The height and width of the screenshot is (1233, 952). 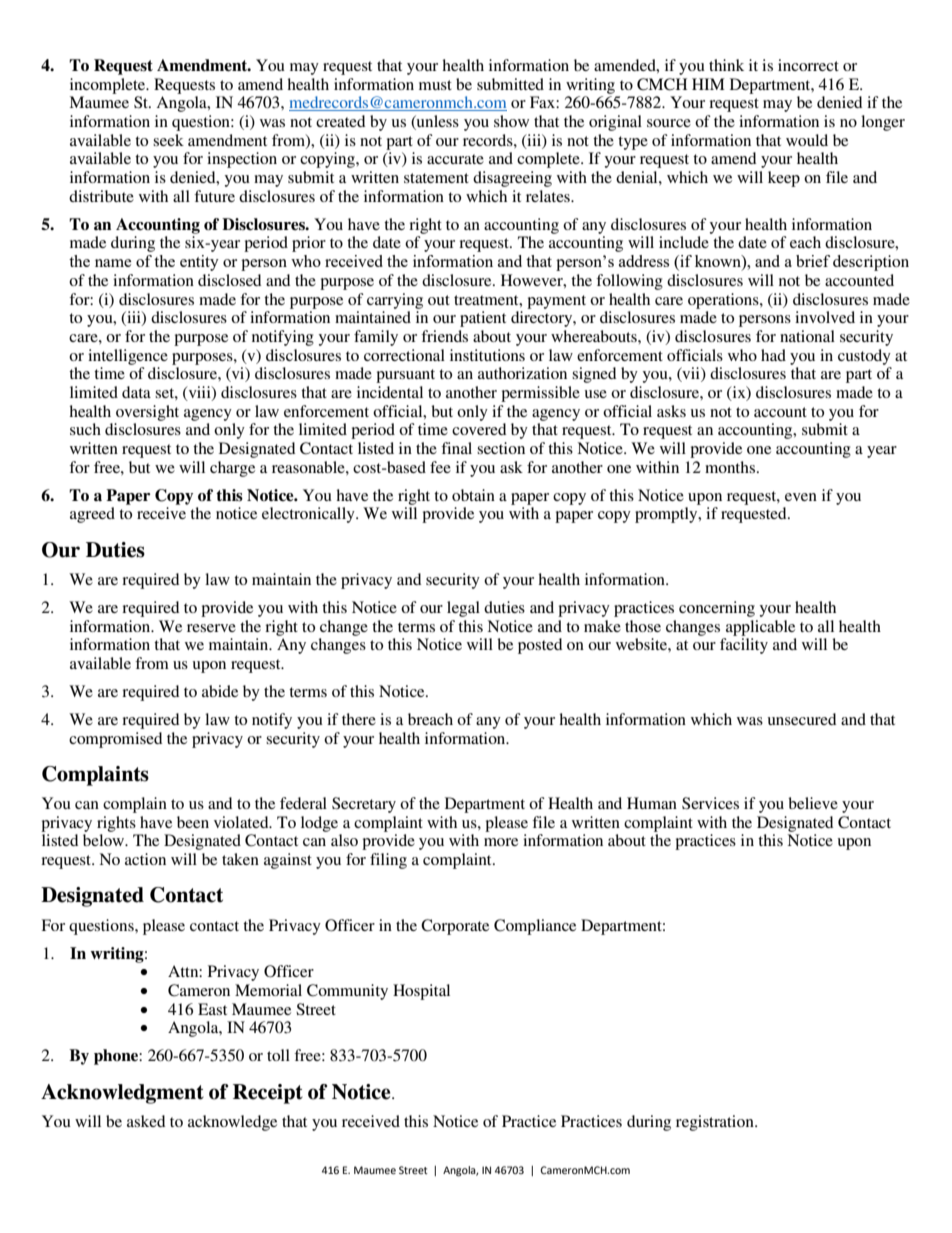 What do you see at coordinates (808, 65) in the screenshot?
I see `incorrect` at bounding box center [808, 65].
